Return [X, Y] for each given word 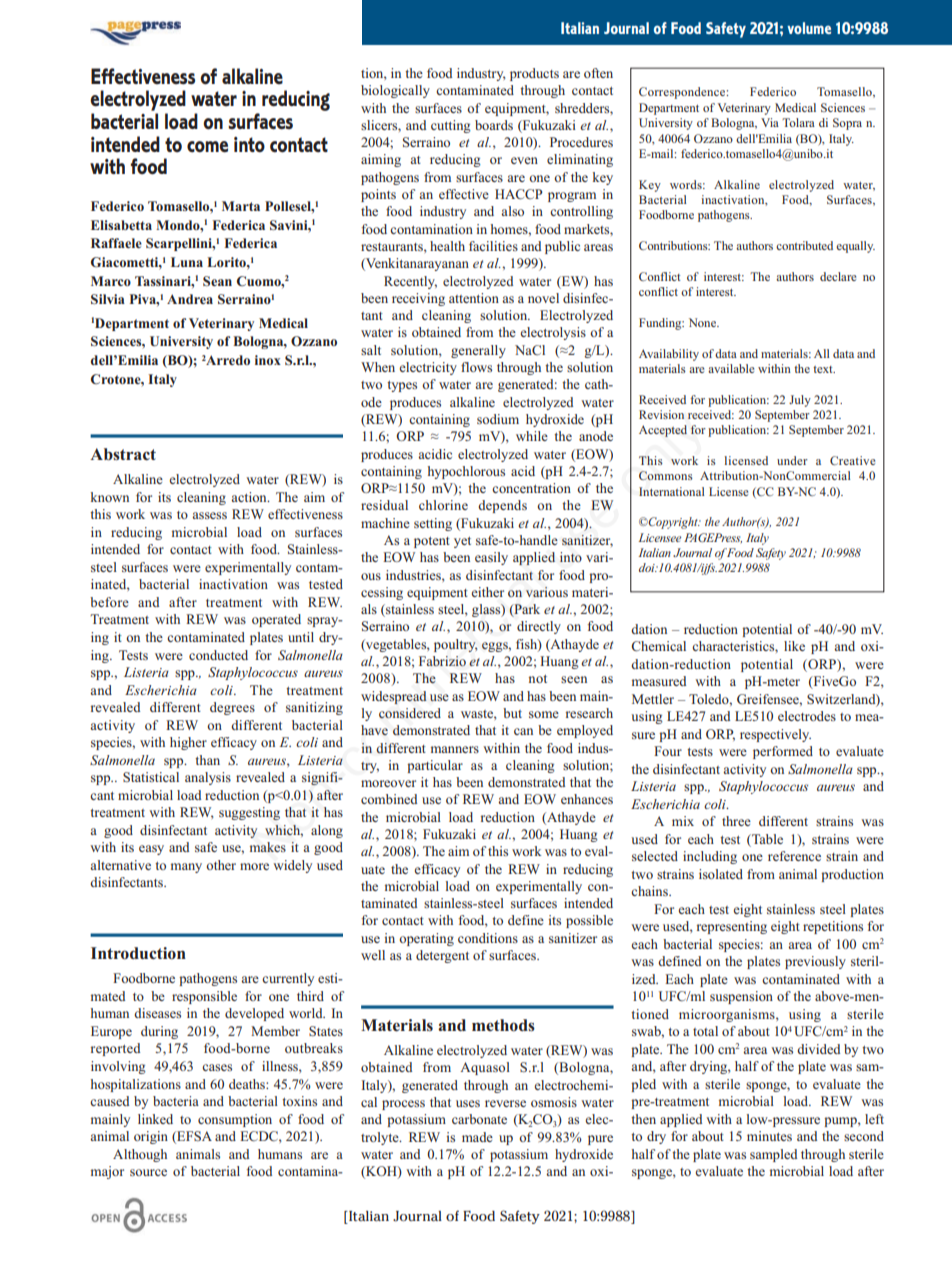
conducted [218, 655]
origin [151, 1137]
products [534, 74]
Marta [241, 206]
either [488, 592]
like [794, 646]
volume [809, 28]
